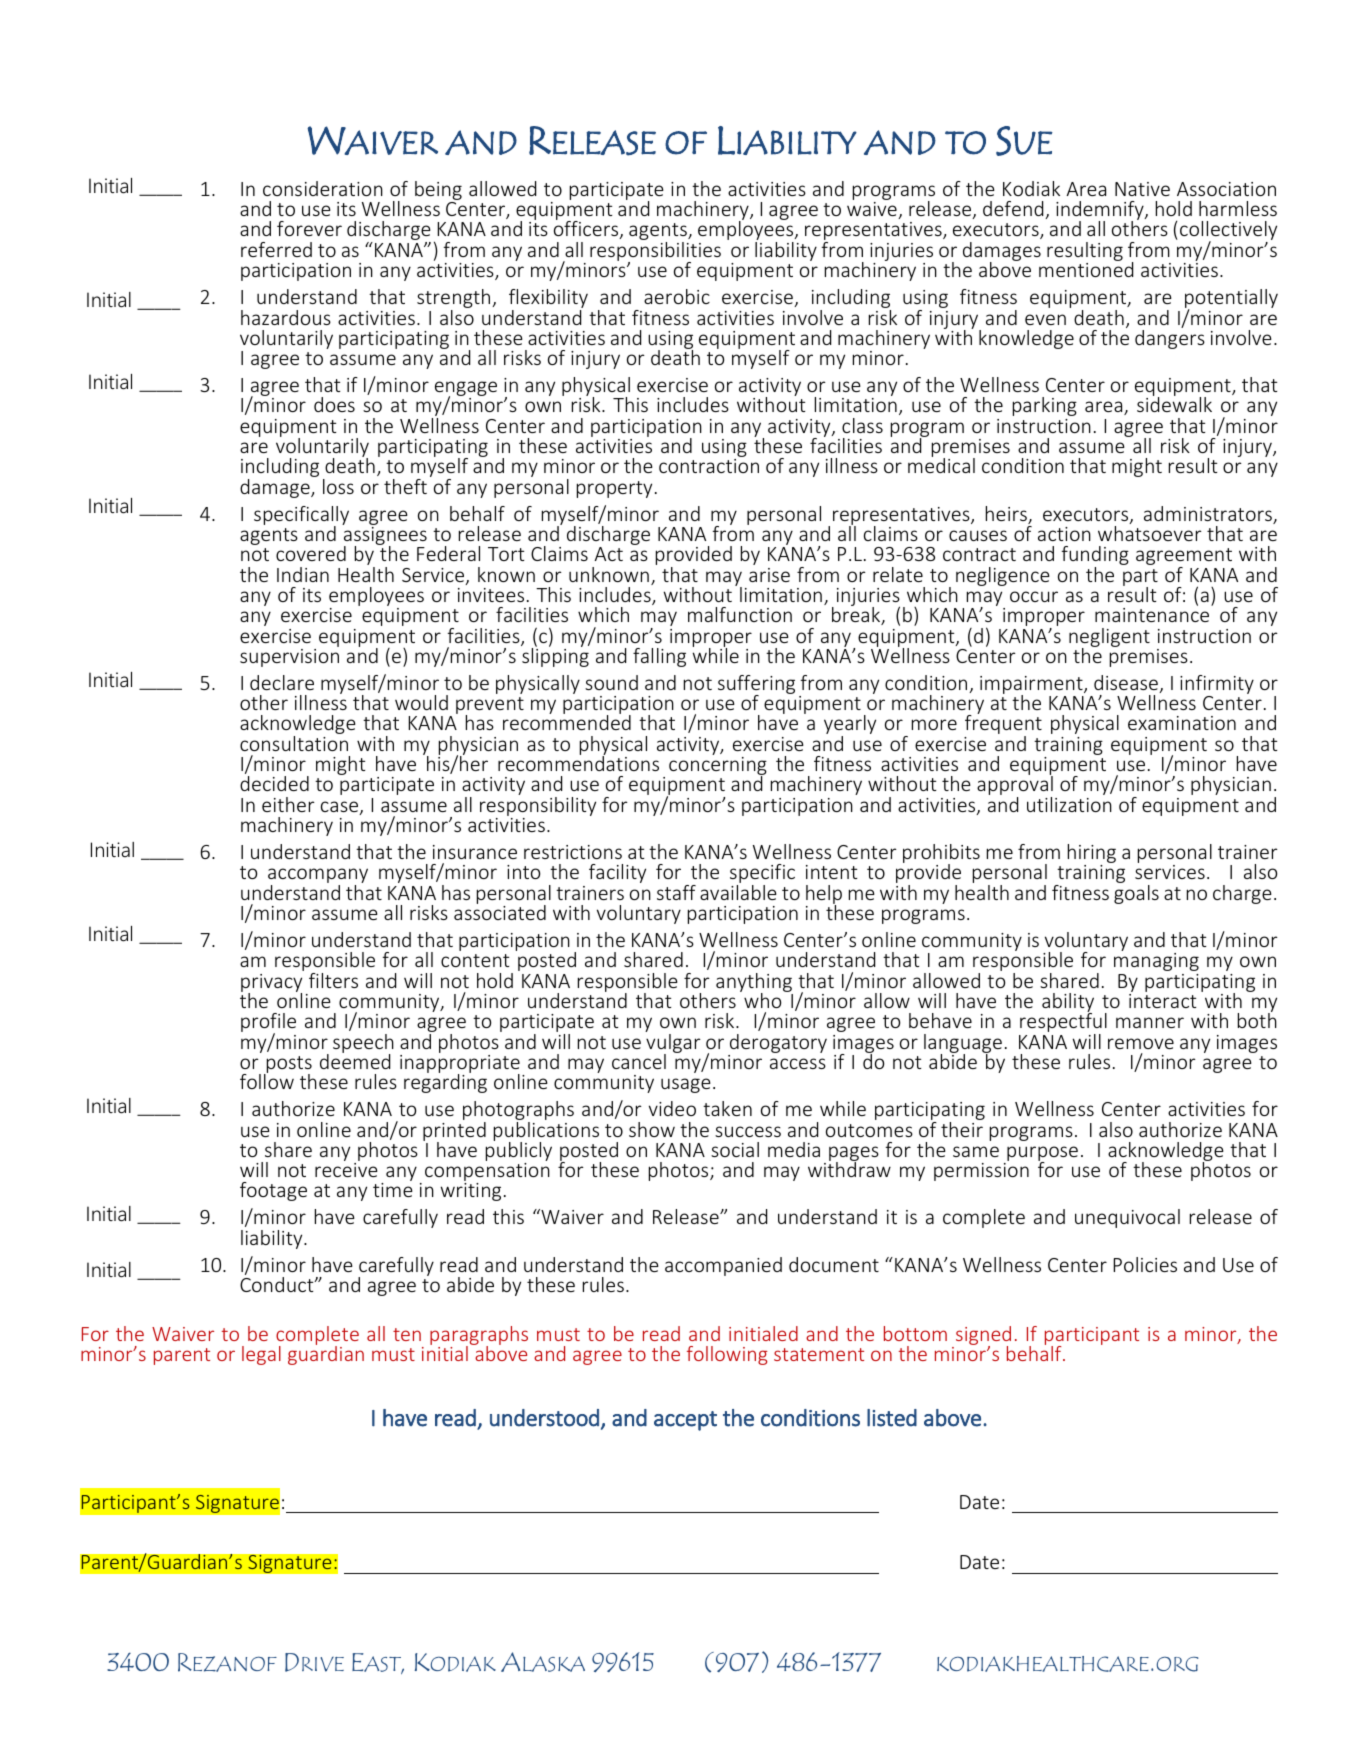 The width and height of the screenshot is (1358, 1757). What do you see at coordinates (1150, 533) in the screenshot?
I see `whatsoever` at bounding box center [1150, 533].
